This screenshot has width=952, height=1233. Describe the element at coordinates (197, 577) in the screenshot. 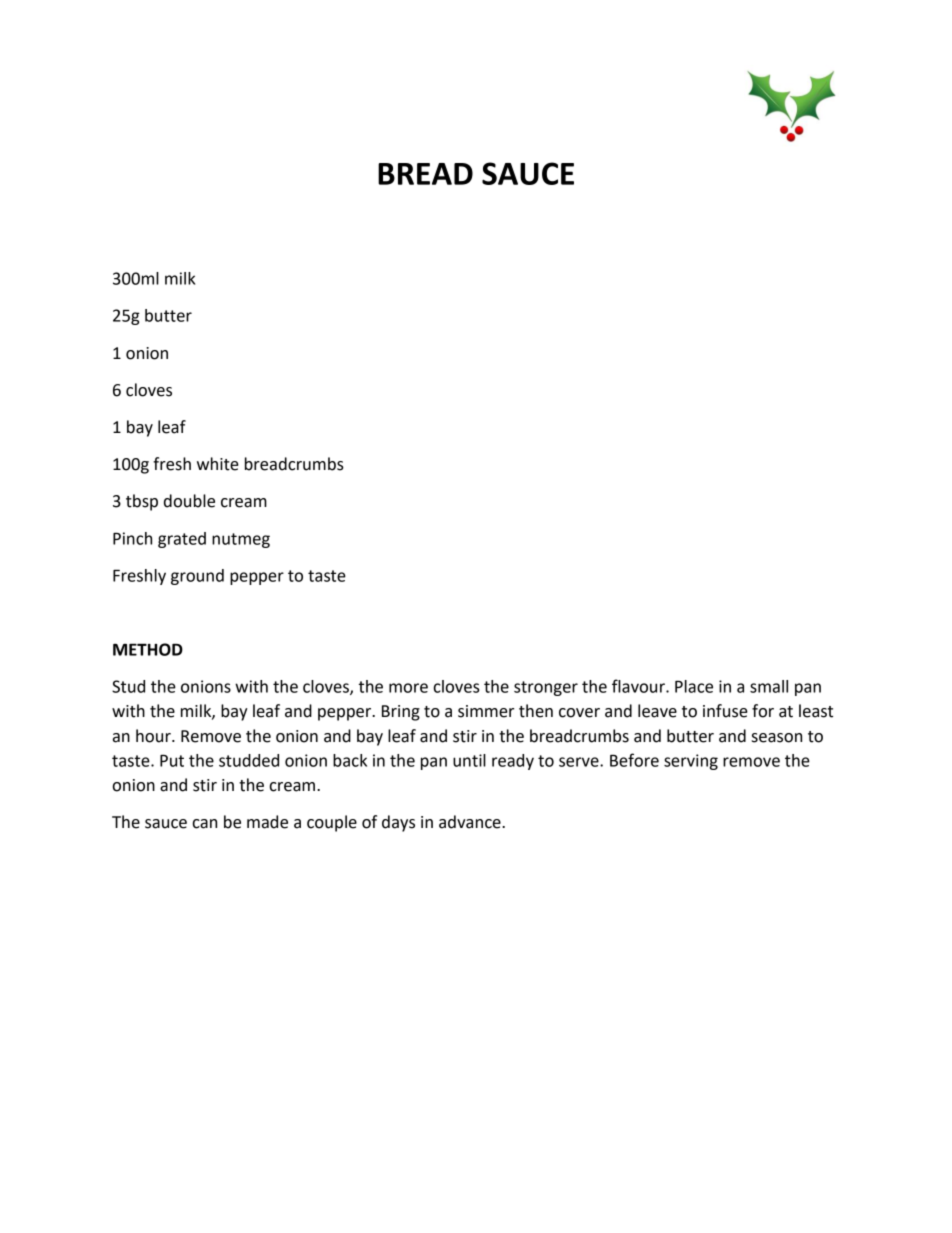

I see `ground` at that location.
